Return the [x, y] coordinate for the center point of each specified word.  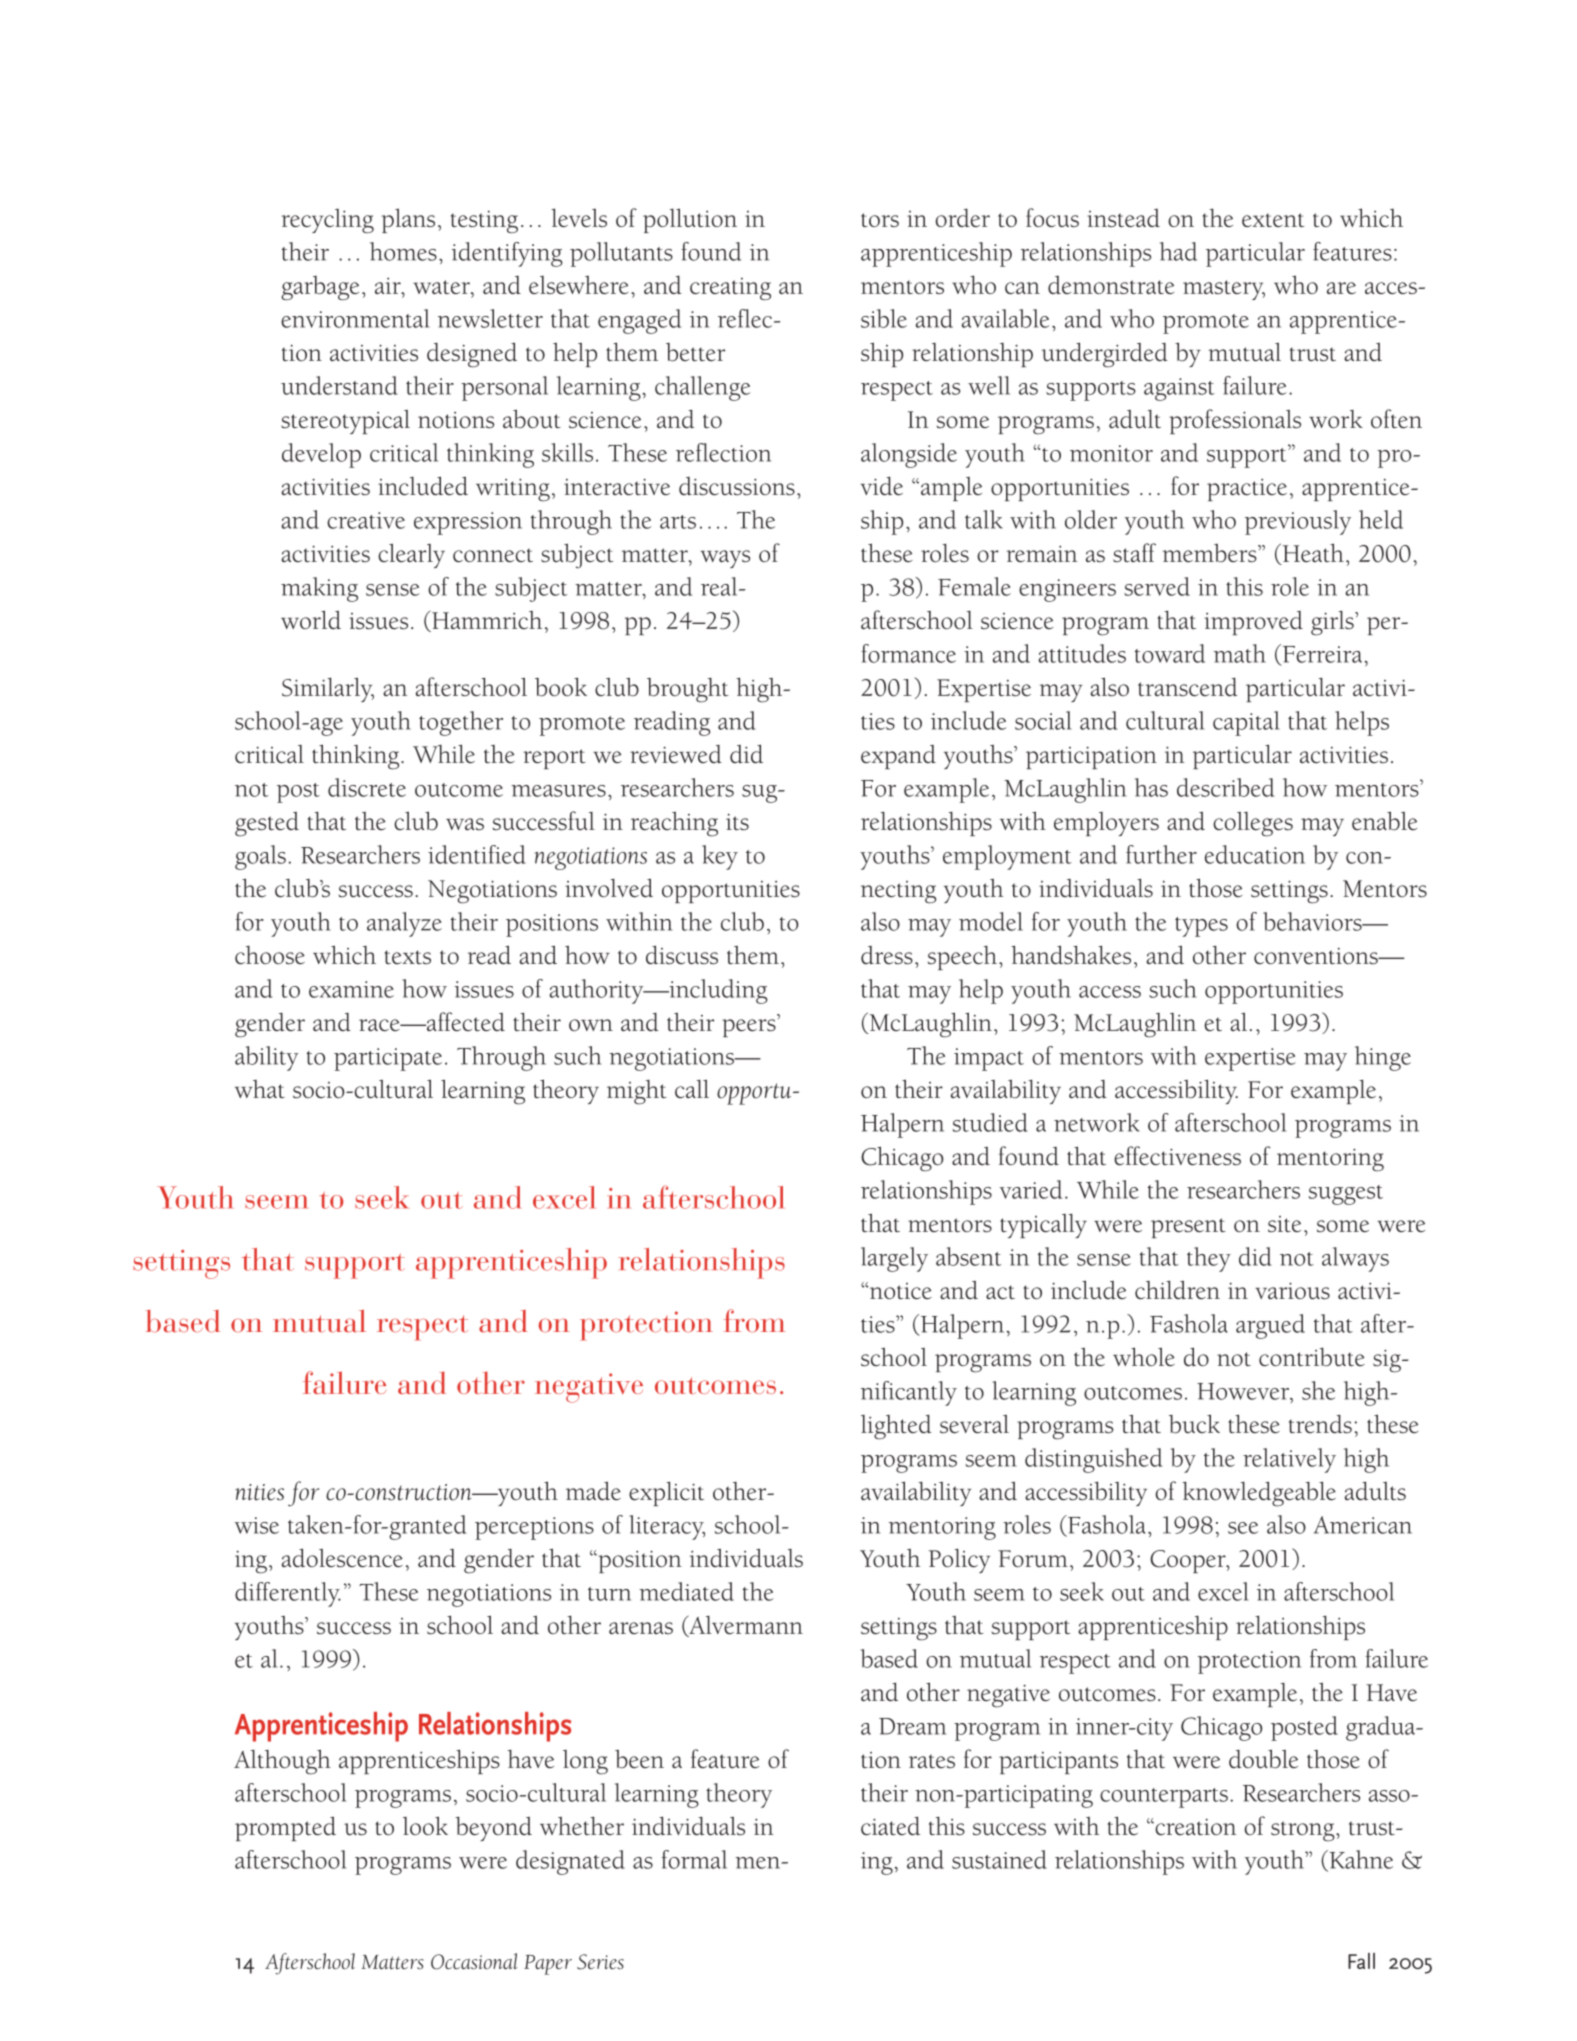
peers [749, 1028]
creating [730, 288]
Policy [959, 1561]
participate [388, 1059]
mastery [1224, 290]
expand [898, 757]
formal [694, 1859]
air [389, 285]
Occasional [474, 1961]
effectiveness [1177, 1155]
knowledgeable [1259, 1494]
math [1240, 653]
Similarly [328, 689]
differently [288, 1594]
